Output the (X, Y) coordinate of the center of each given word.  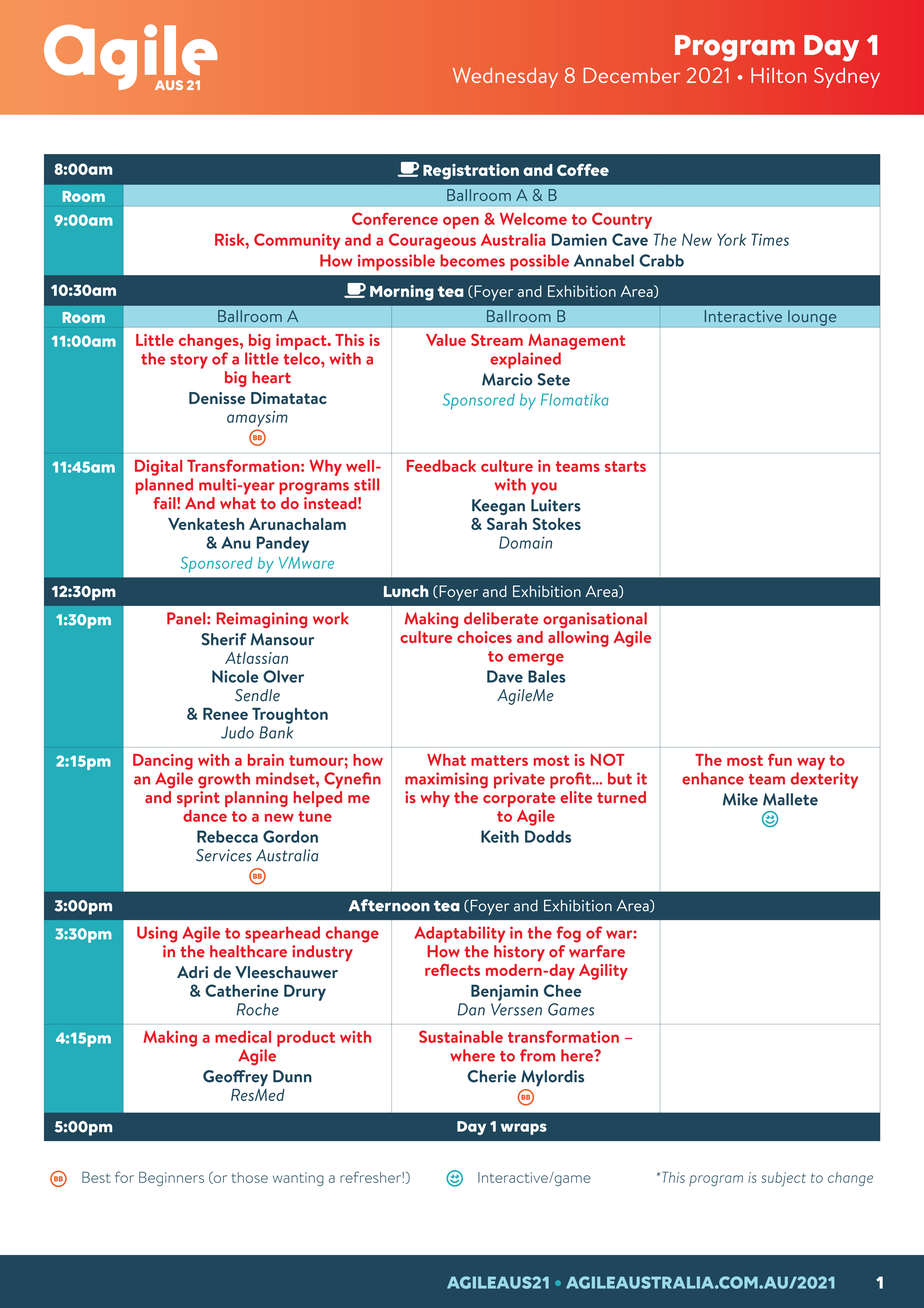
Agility (603, 972)
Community (297, 241)
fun (780, 759)
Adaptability (459, 934)
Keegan (498, 507)
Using (157, 934)
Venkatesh (206, 524)
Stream (497, 340)
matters (499, 760)
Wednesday (505, 77)
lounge (812, 318)
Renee (225, 714)
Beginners (171, 1178)
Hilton (778, 75)
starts (625, 466)
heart (271, 377)
